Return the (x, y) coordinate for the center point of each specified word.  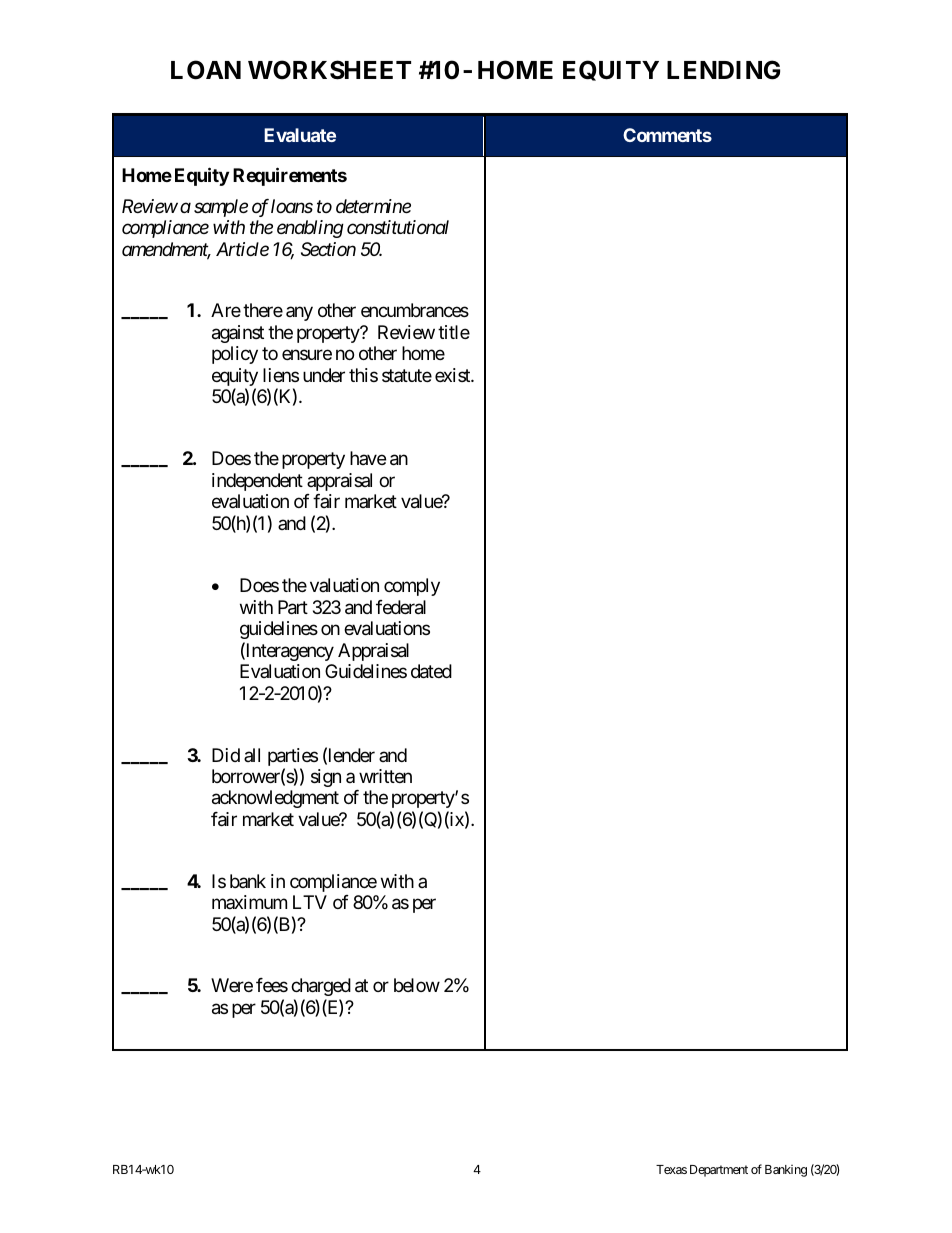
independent (257, 482)
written (385, 776)
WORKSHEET (329, 70)
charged (321, 987)
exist (453, 375)
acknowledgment (275, 799)
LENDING (723, 70)
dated (431, 671)
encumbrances (415, 310)
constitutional (398, 227)
